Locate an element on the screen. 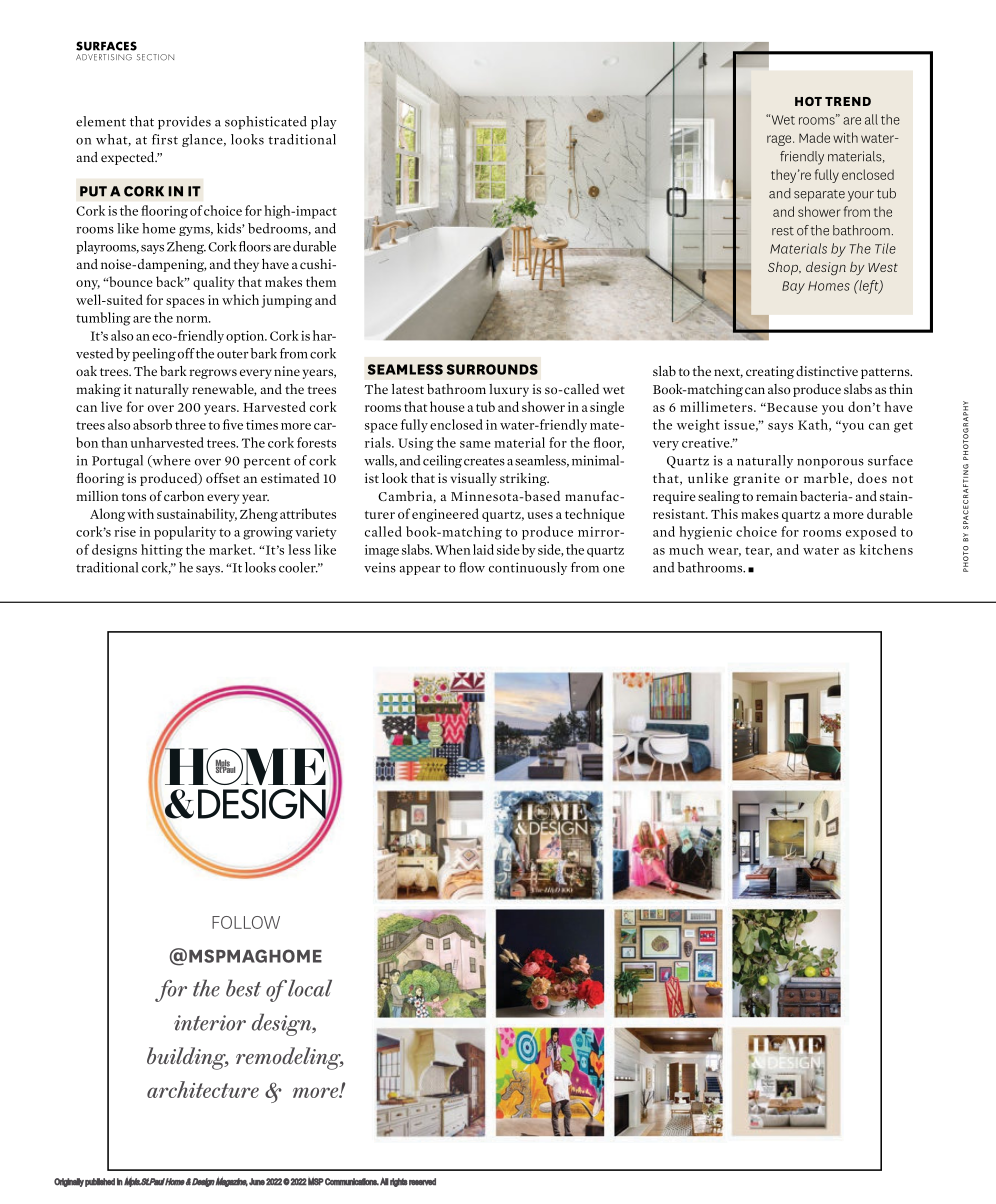 The image size is (996, 1204). hitting is located at coordinates (162, 551).
